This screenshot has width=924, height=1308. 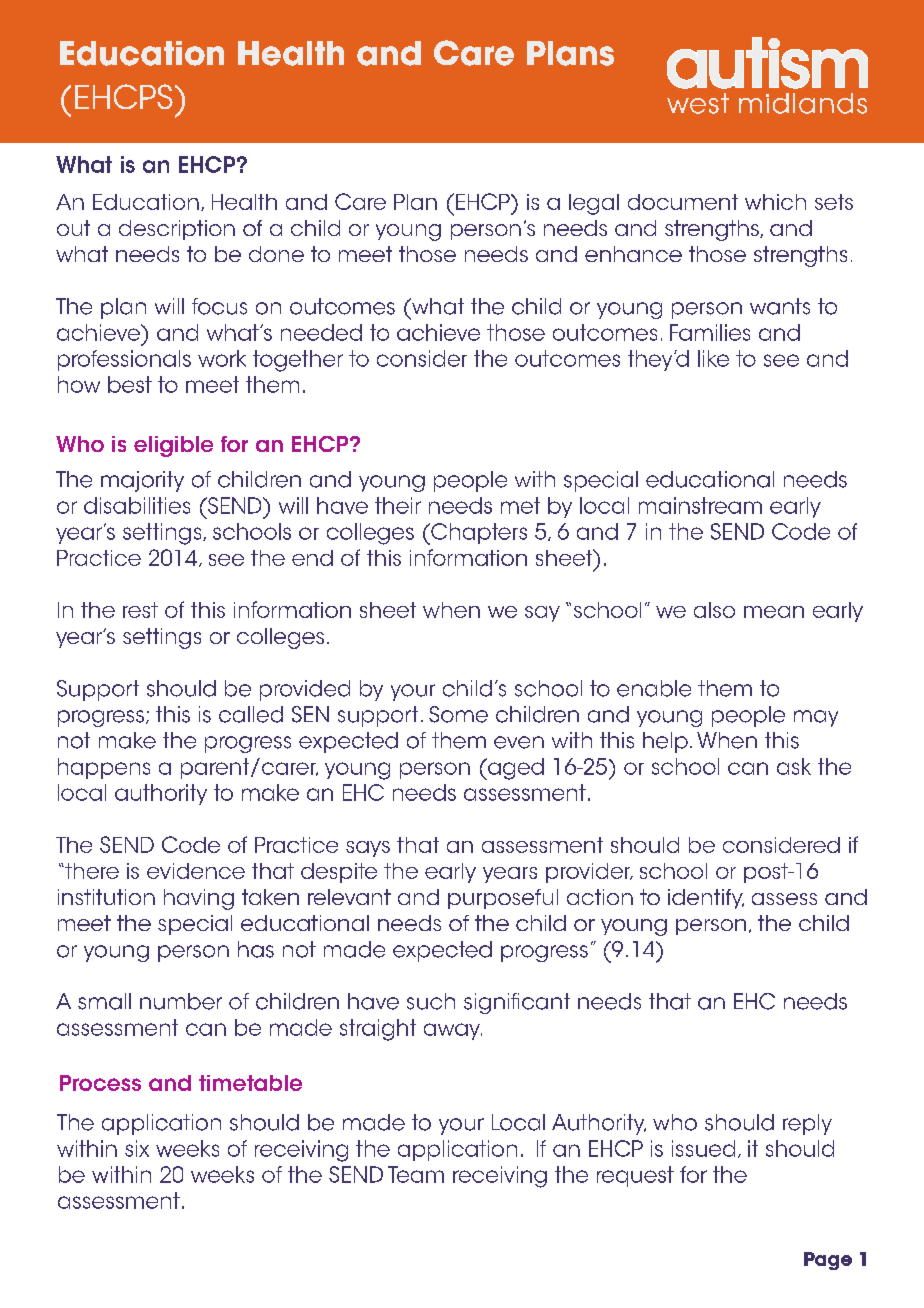 What do you see at coordinates (594, 204) in the screenshot?
I see `legal` at bounding box center [594, 204].
